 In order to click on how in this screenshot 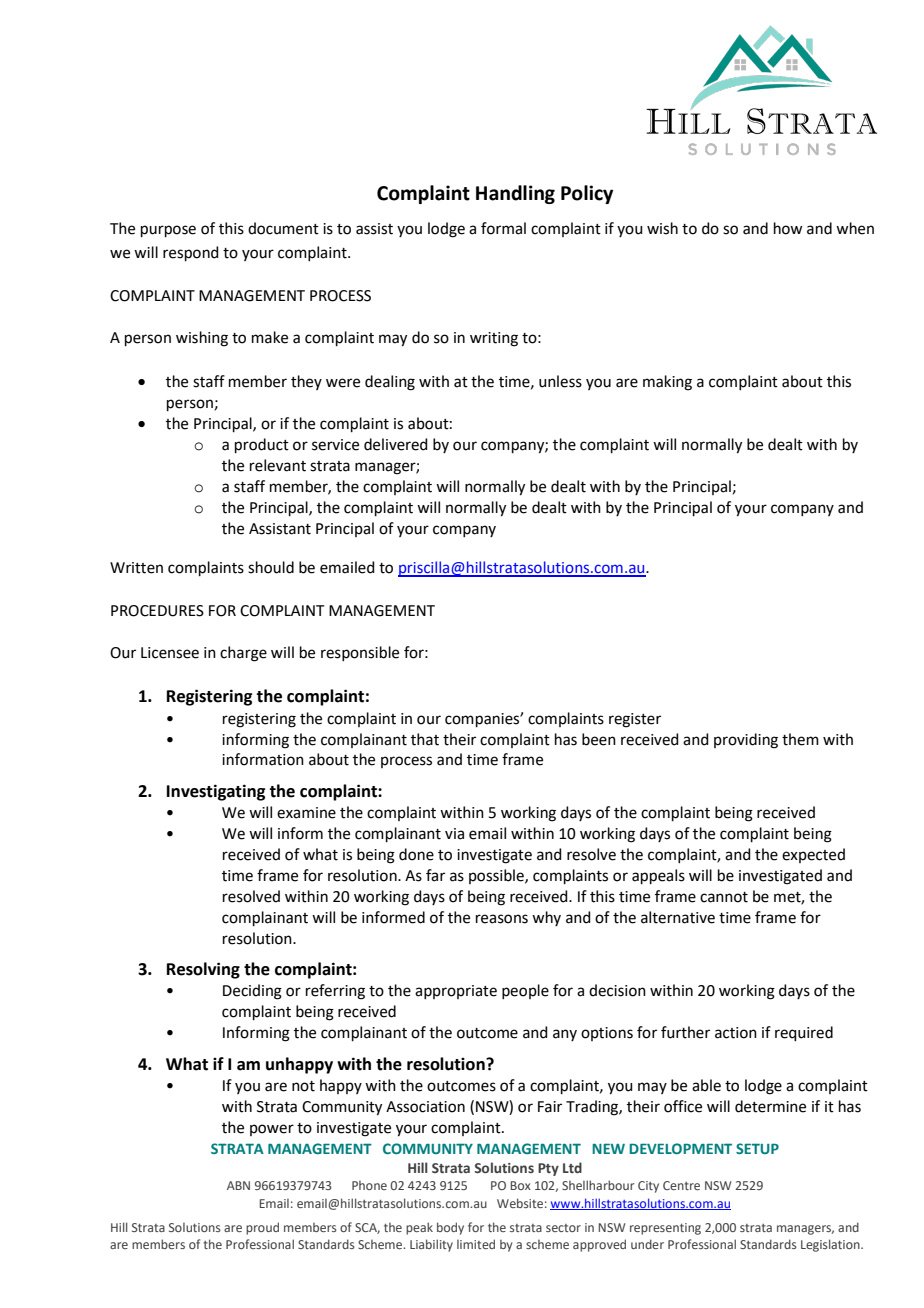, I will do `click(788, 228)`.
